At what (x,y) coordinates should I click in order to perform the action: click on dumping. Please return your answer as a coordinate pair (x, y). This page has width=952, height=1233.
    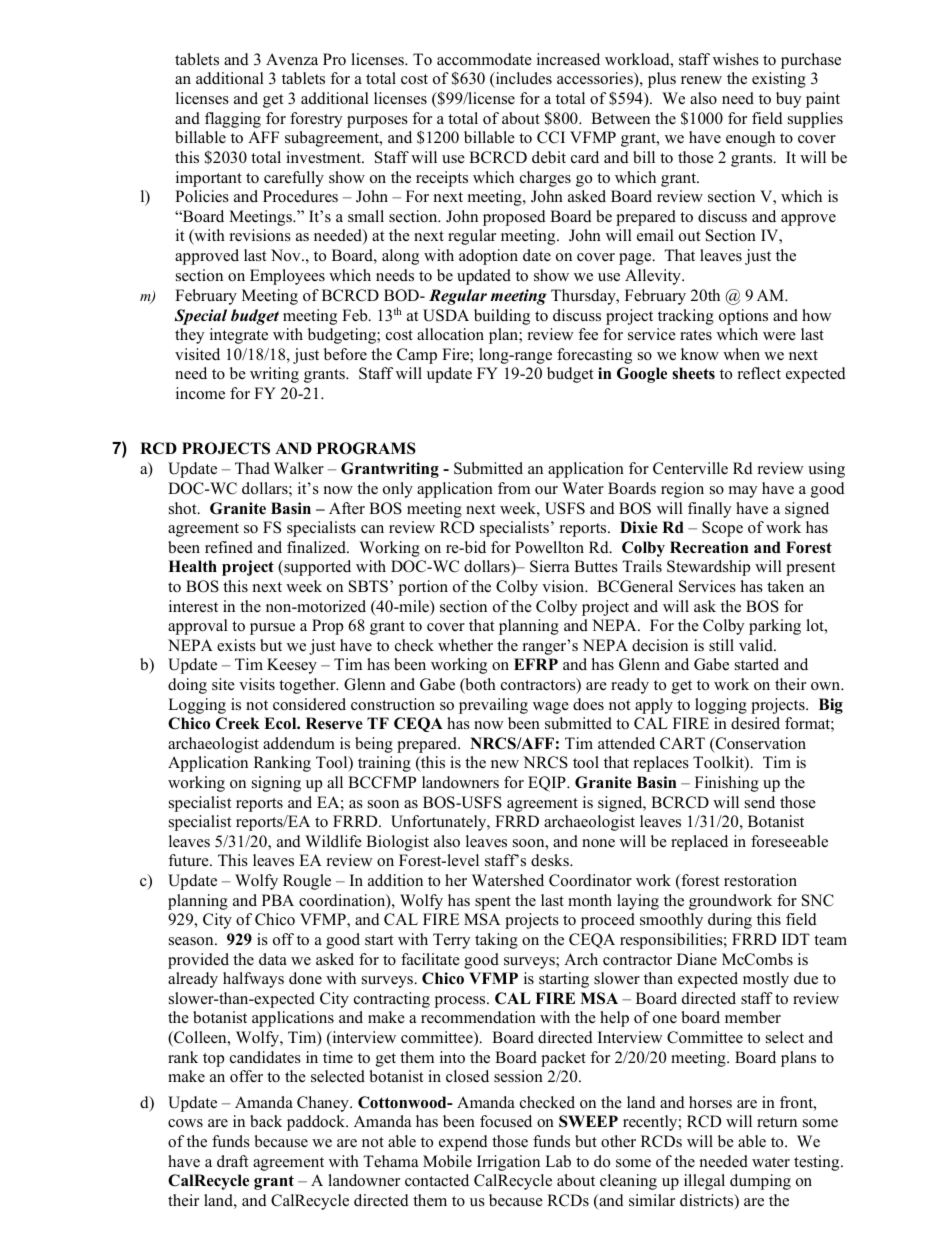
    Looking at the image, I should click on (760, 1182).
